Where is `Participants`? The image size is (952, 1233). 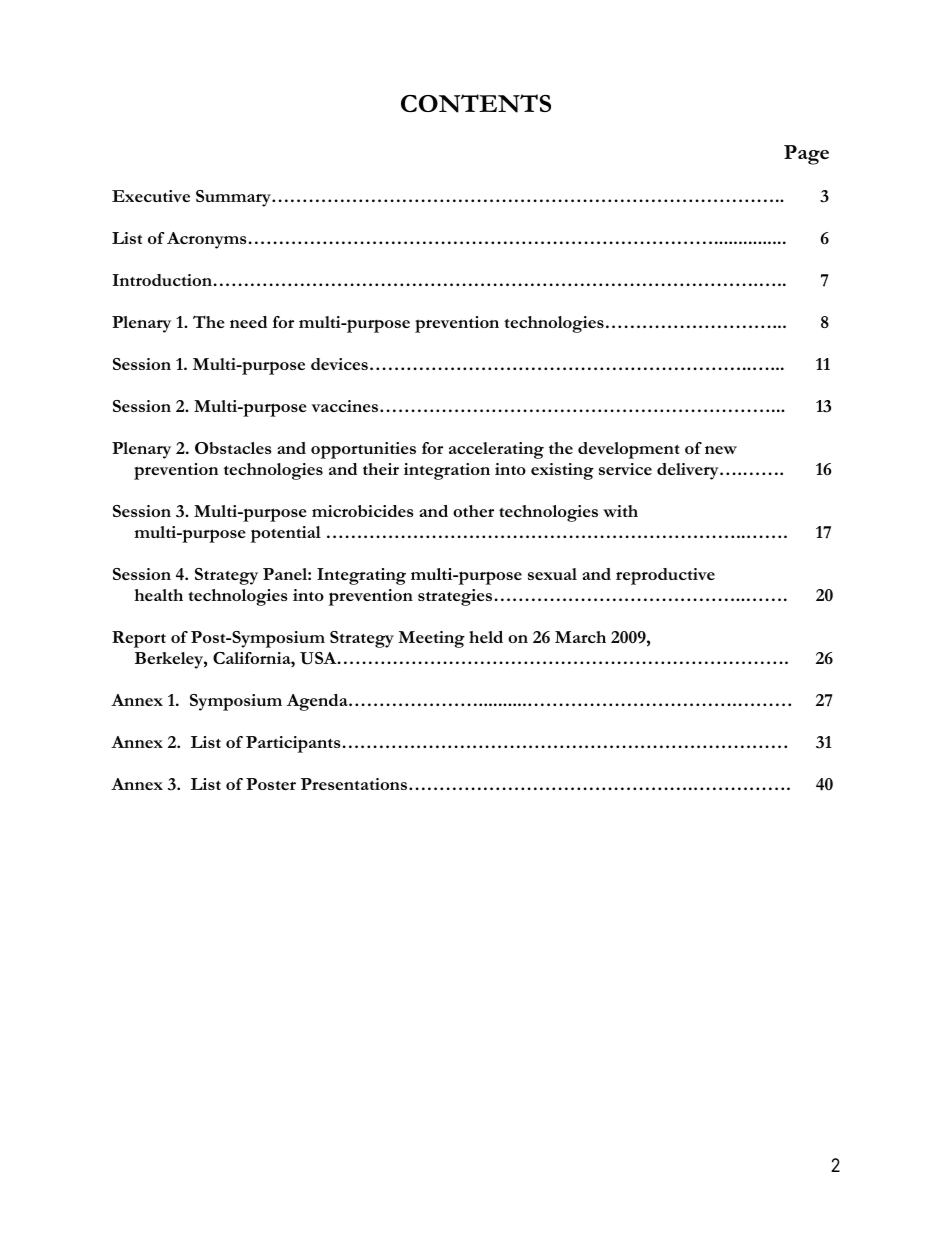 Participants is located at coordinates (293, 744).
